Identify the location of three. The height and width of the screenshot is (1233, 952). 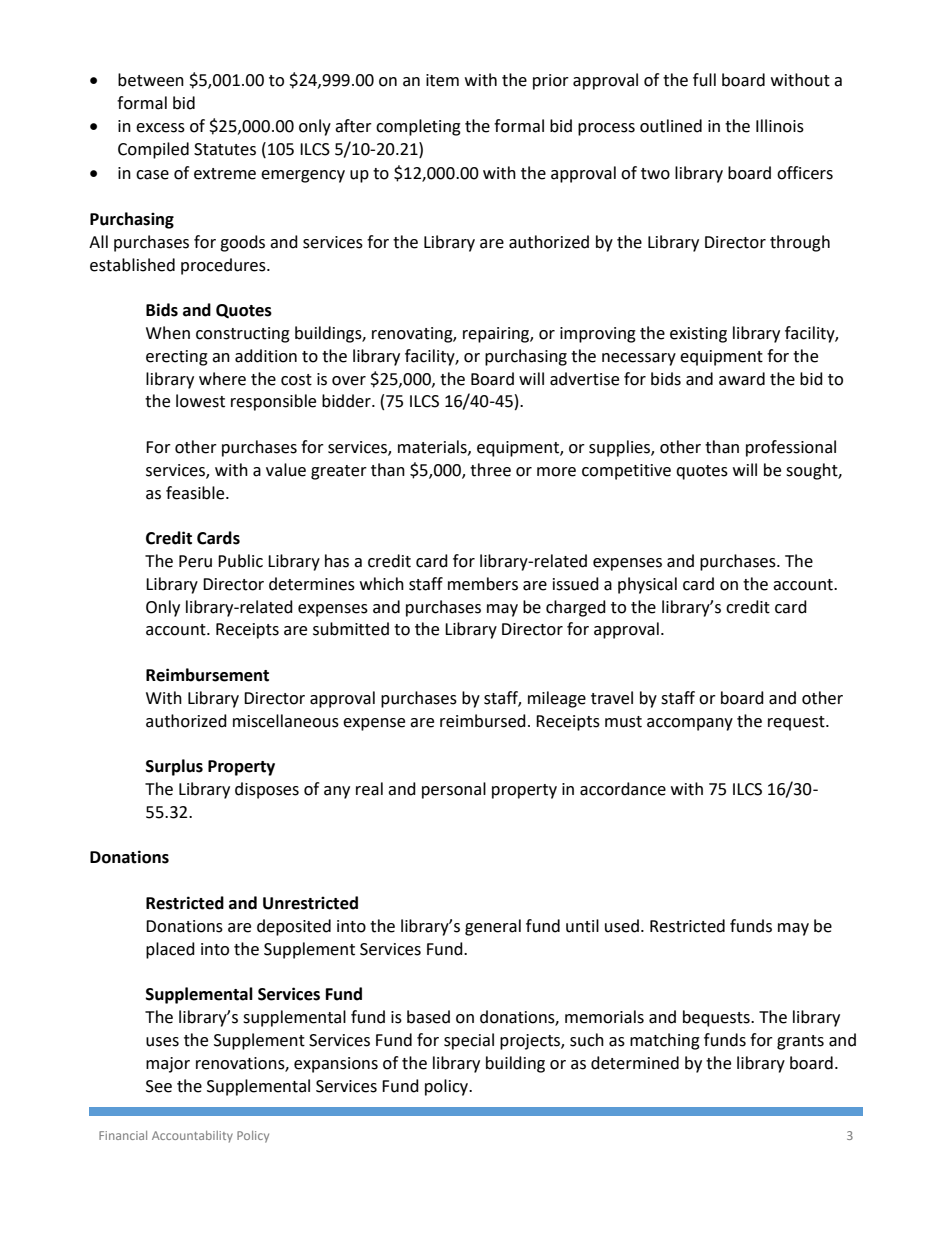
(490, 470).
